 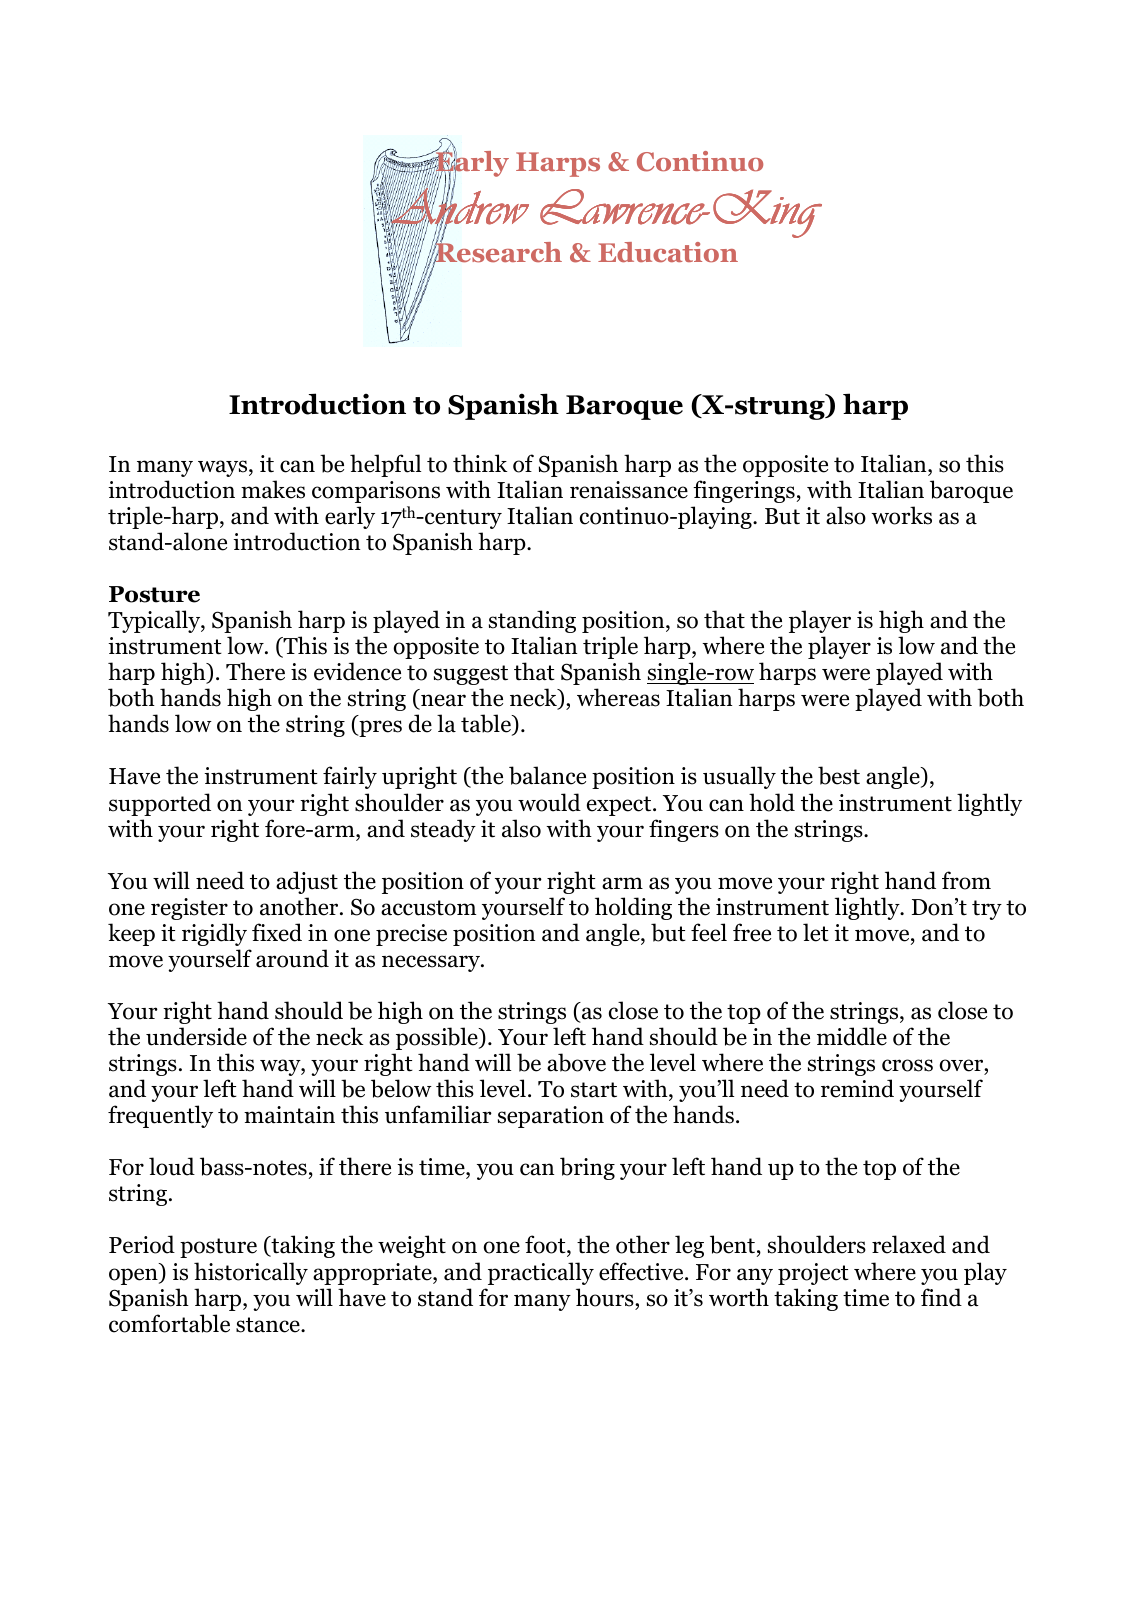 I want to click on best, so click(x=839, y=775).
